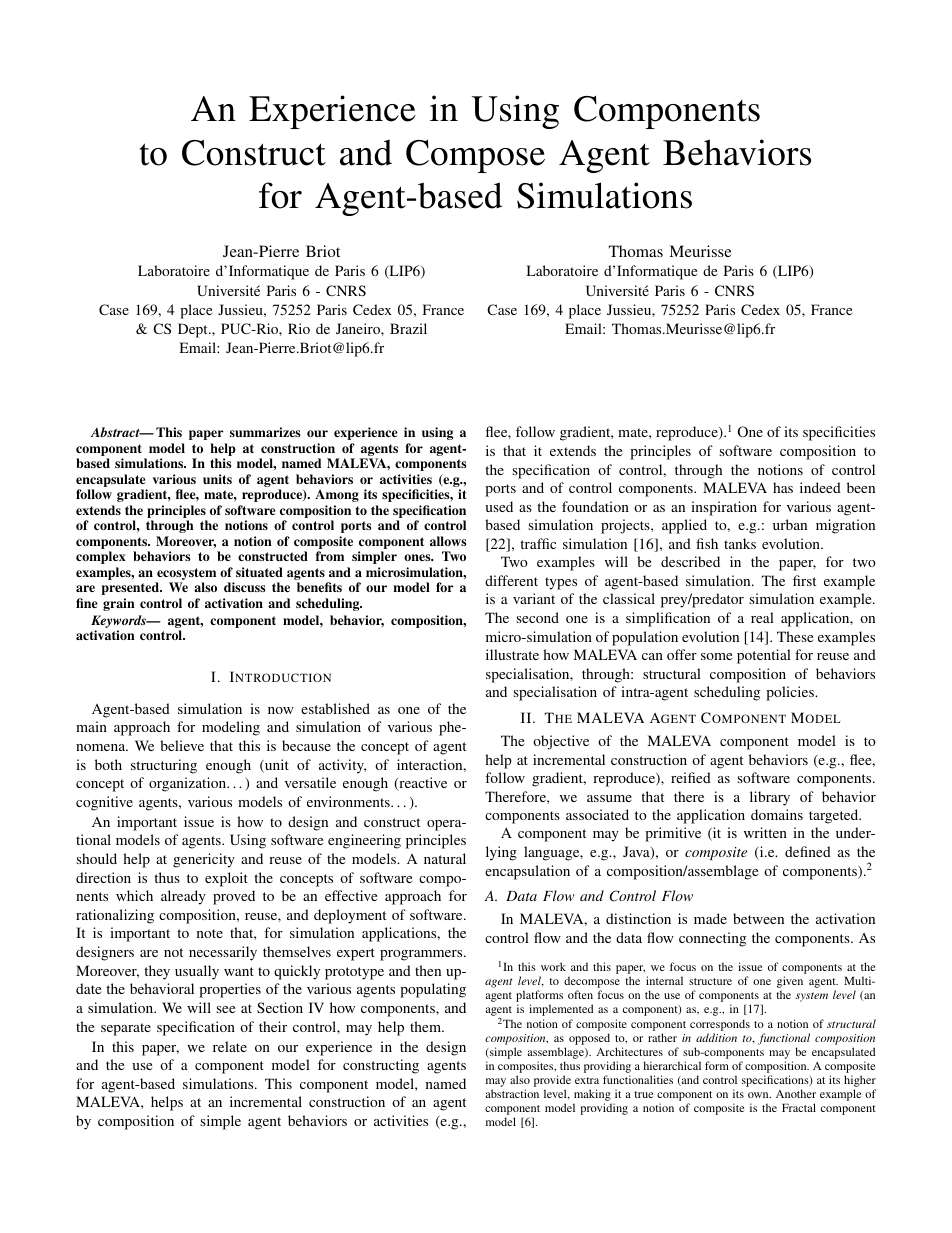  I want to click on Brazil, so click(408, 328).
